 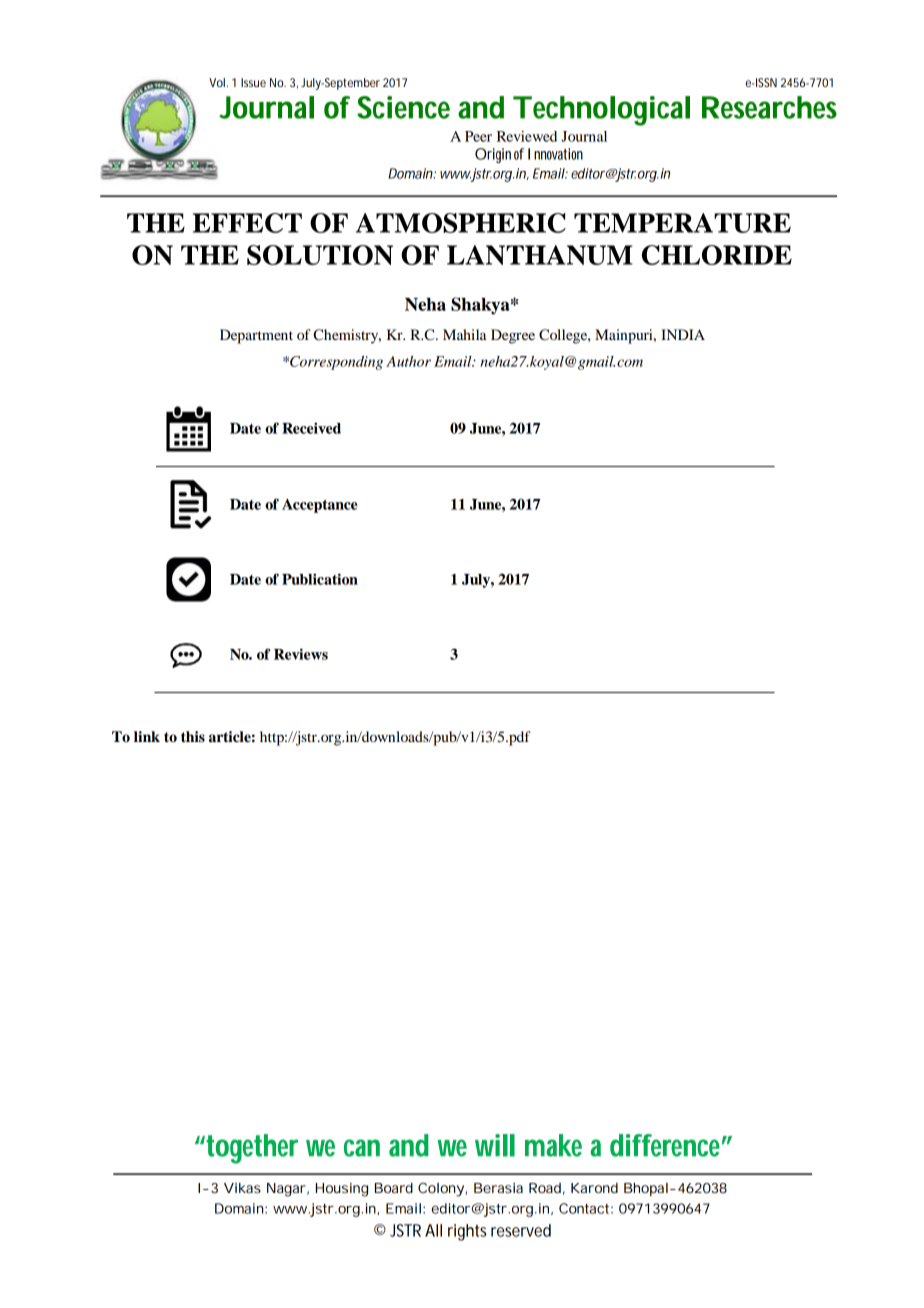 What do you see at coordinates (242, 1188) in the document?
I see `Vikas` at bounding box center [242, 1188].
